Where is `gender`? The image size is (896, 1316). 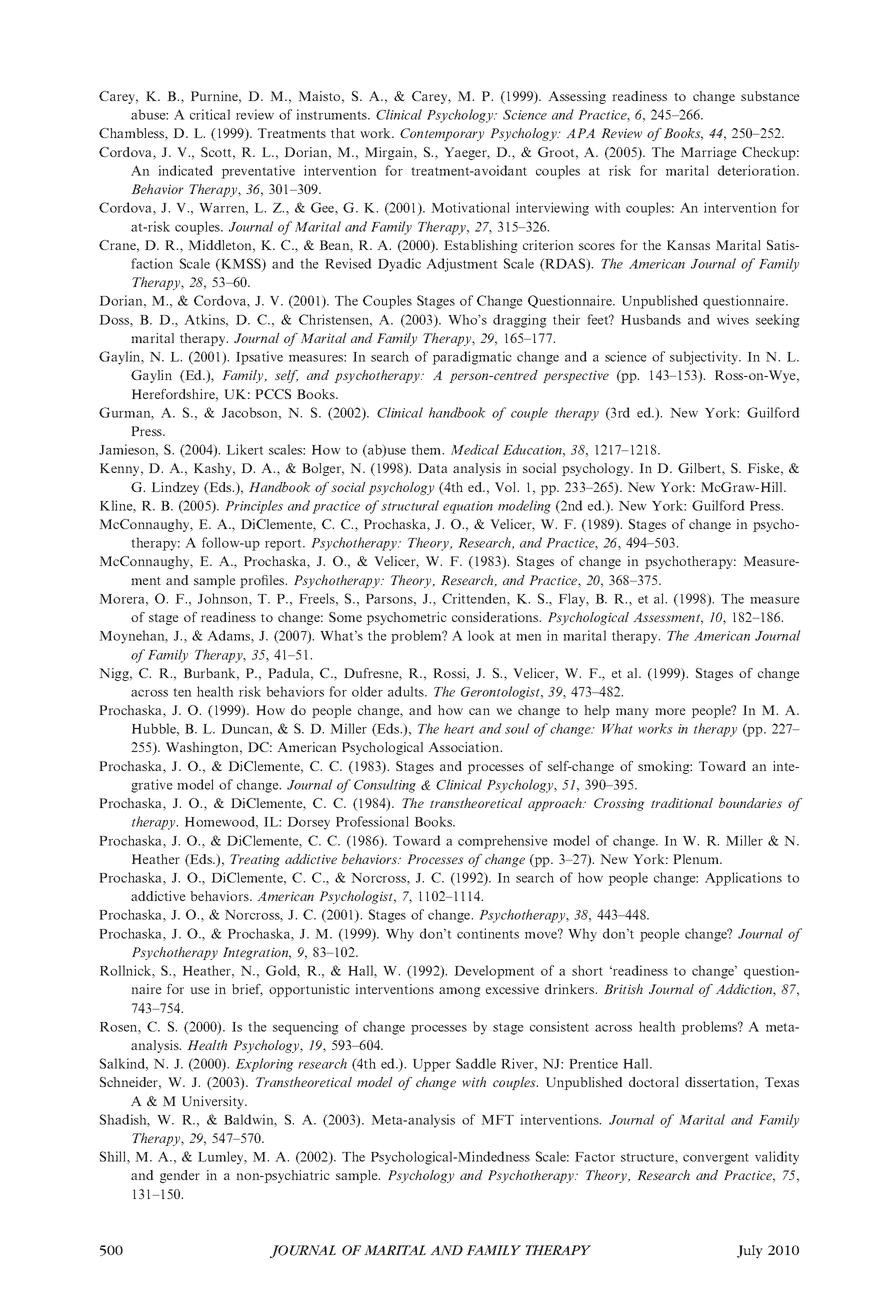
gender is located at coordinates (180, 1176).
